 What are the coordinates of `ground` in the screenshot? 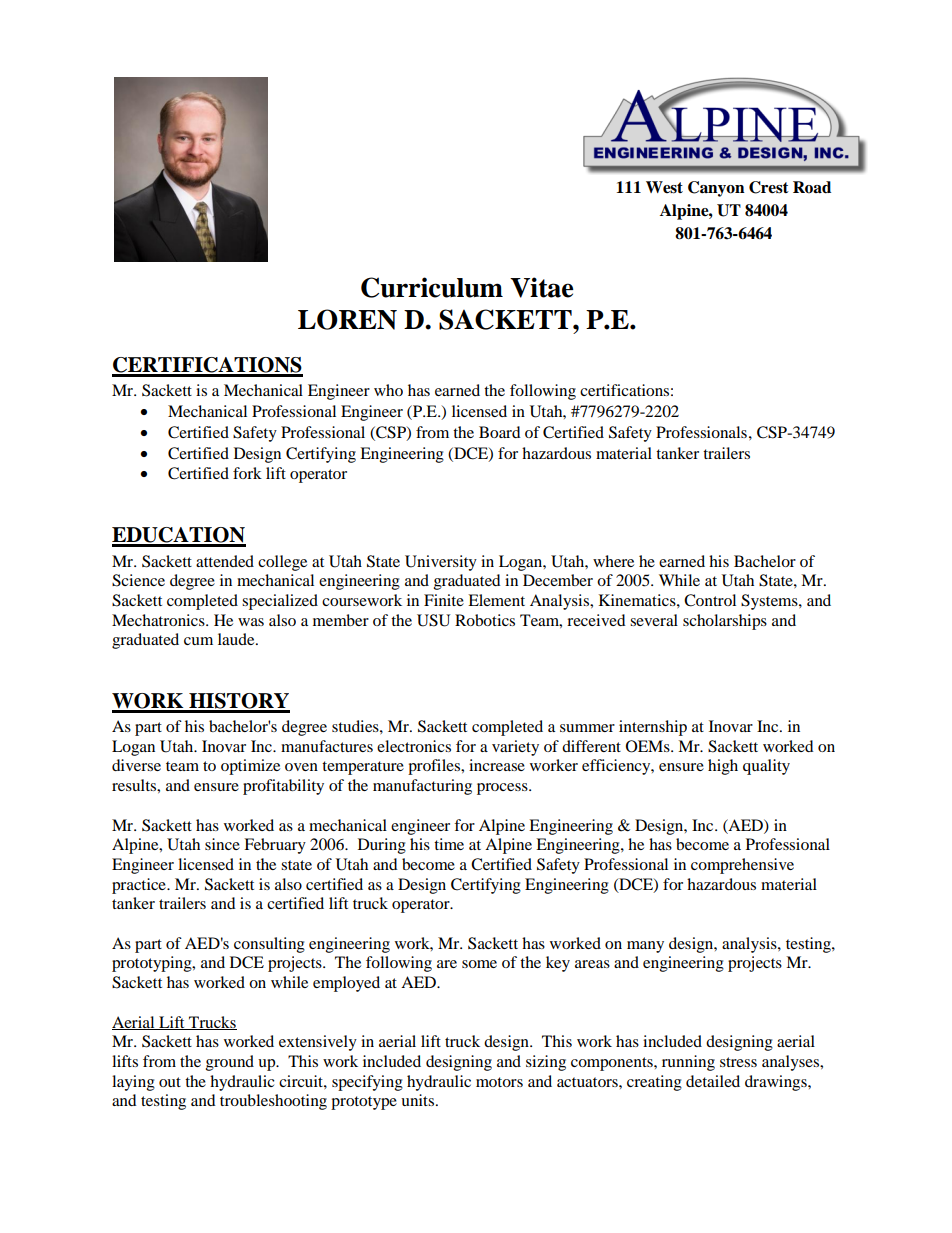 It's located at (230, 1063).
